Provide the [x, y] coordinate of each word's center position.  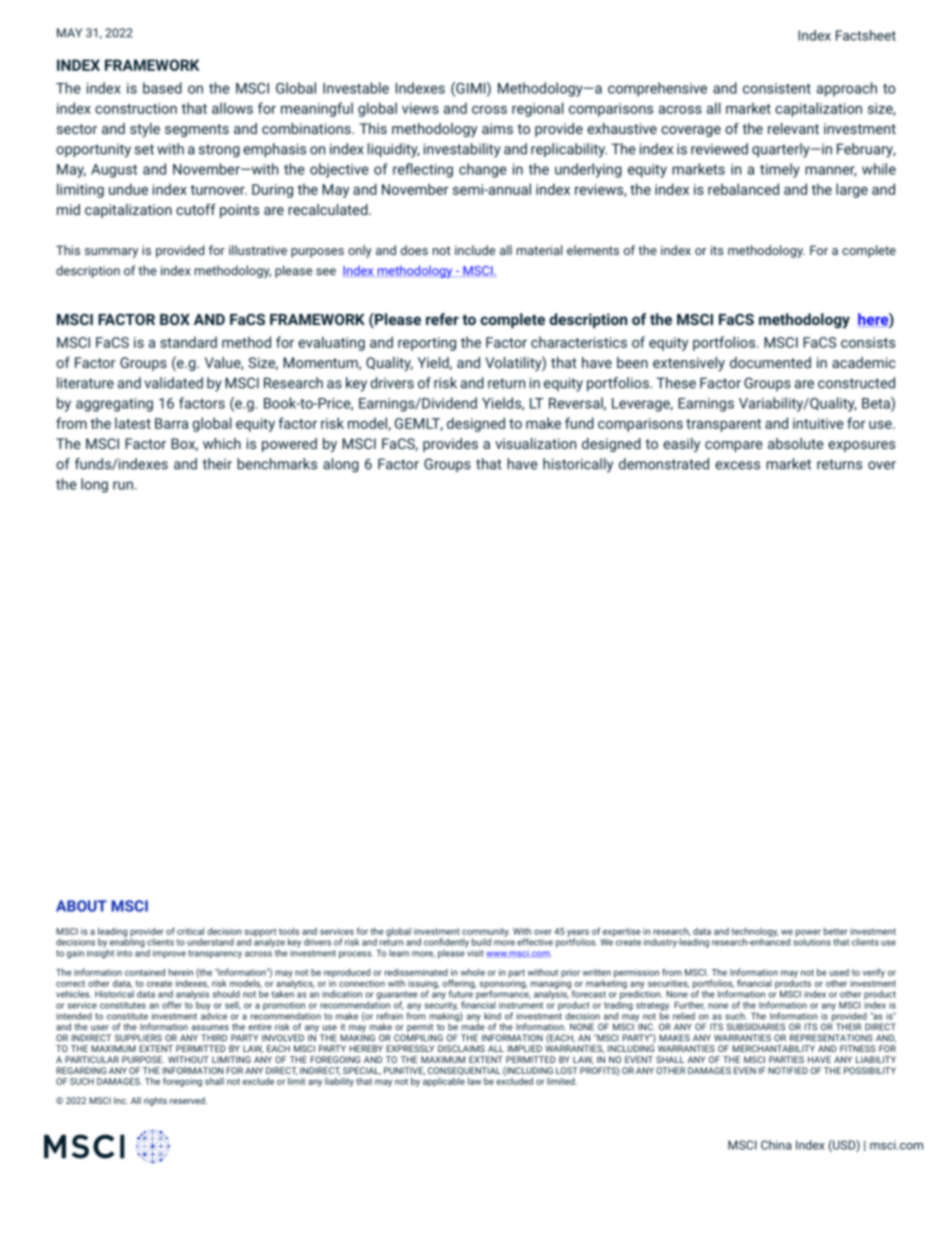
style [145, 130]
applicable [444, 1082]
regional [538, 109]
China [776, 1145]
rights [155, 1101]
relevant [793, 128]
